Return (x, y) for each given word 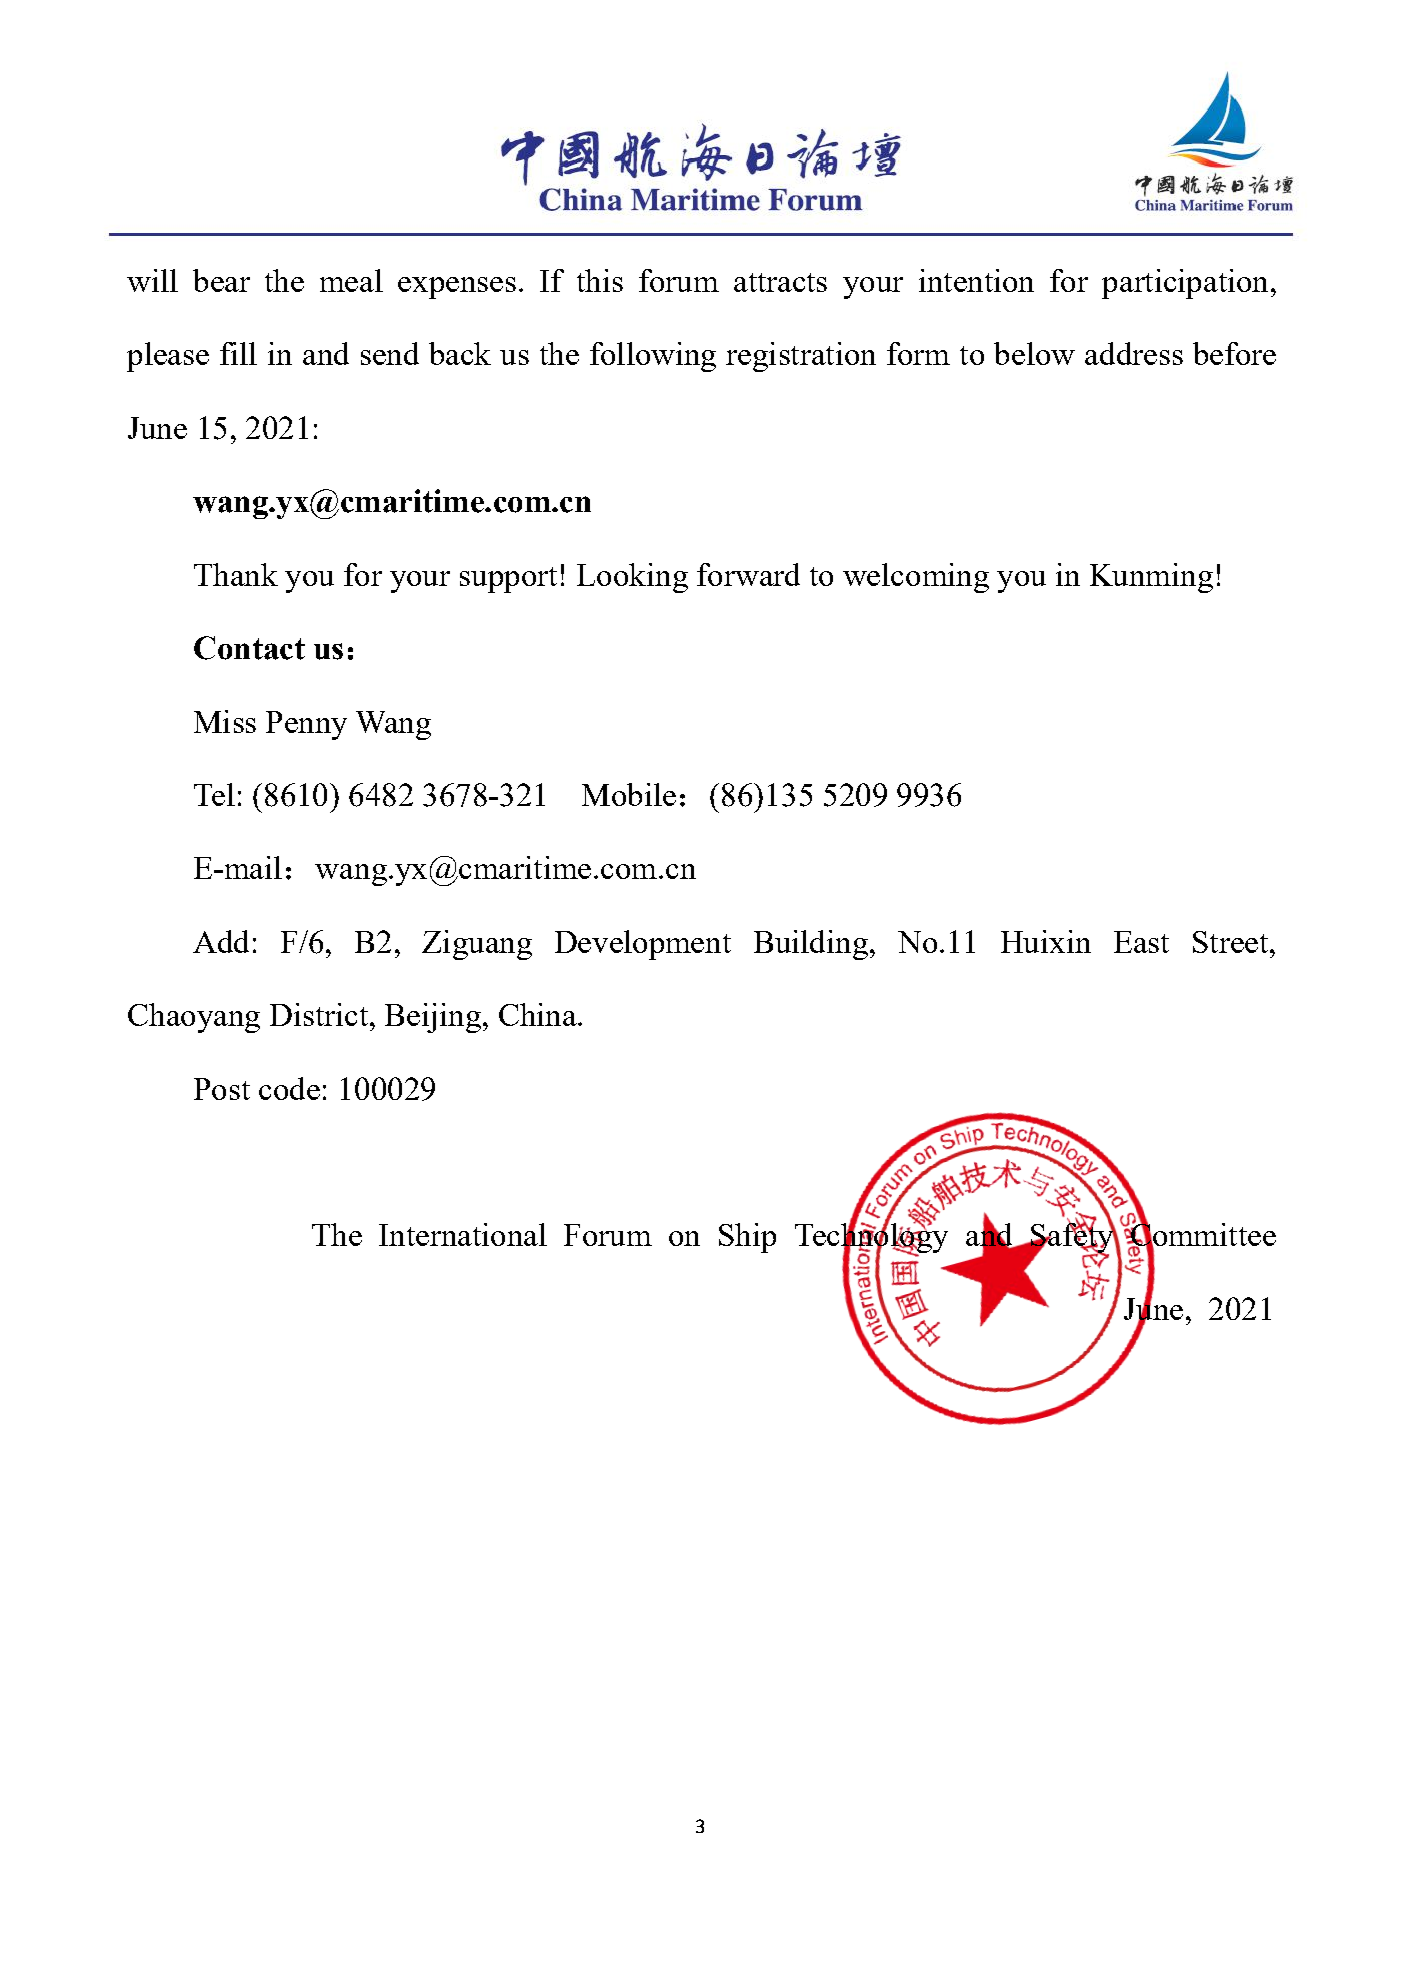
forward (748, 574)
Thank (236, 574)
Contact (249, 648)
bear (221, 280)
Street (1230, 942)
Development (643, 945)
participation (1185, 284)
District (319, 1014)
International (463, 1234)
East (1141, 942)
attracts (780, 282)
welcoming (916, 578)
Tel (214, 794)
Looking (632, 578)
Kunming (1151, 578)
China (539, 1014)
